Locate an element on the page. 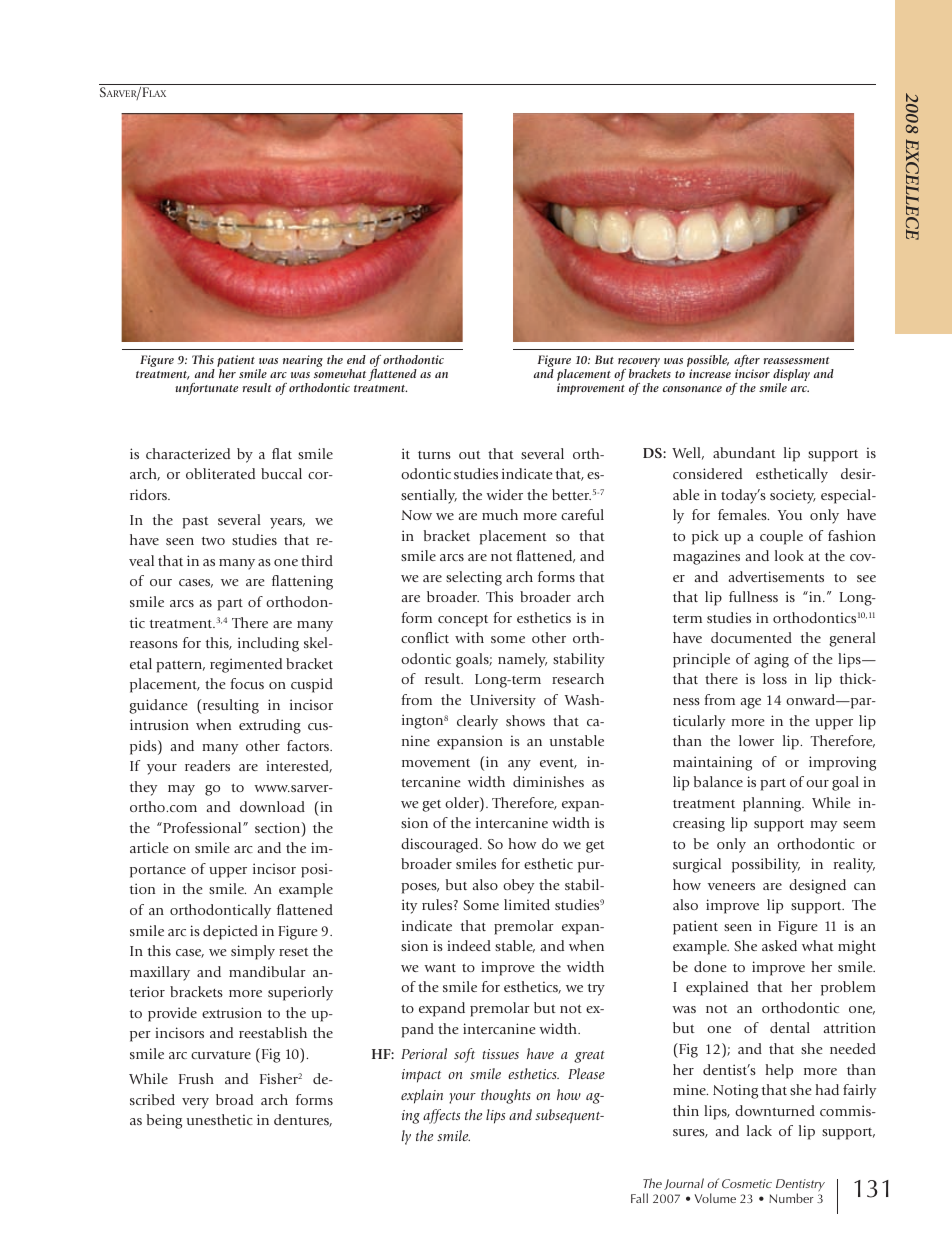  being is located at coordinates (164, 1121).
